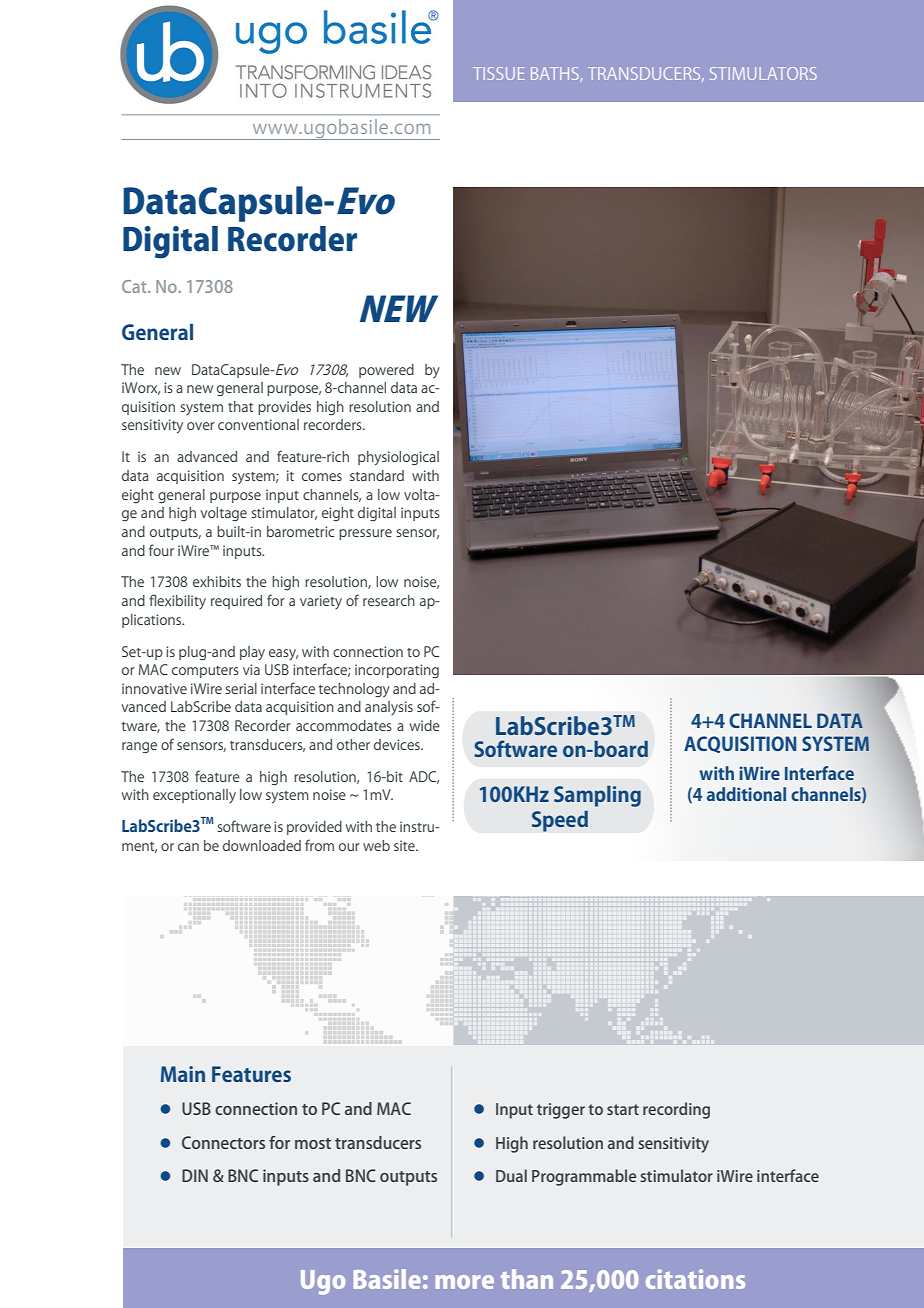 The height and width of the screenshot is (1308, 924). What do you see at coordinates (464, 1282) in the screenshot?
I see `more` at bounding box center [464, 1282].
